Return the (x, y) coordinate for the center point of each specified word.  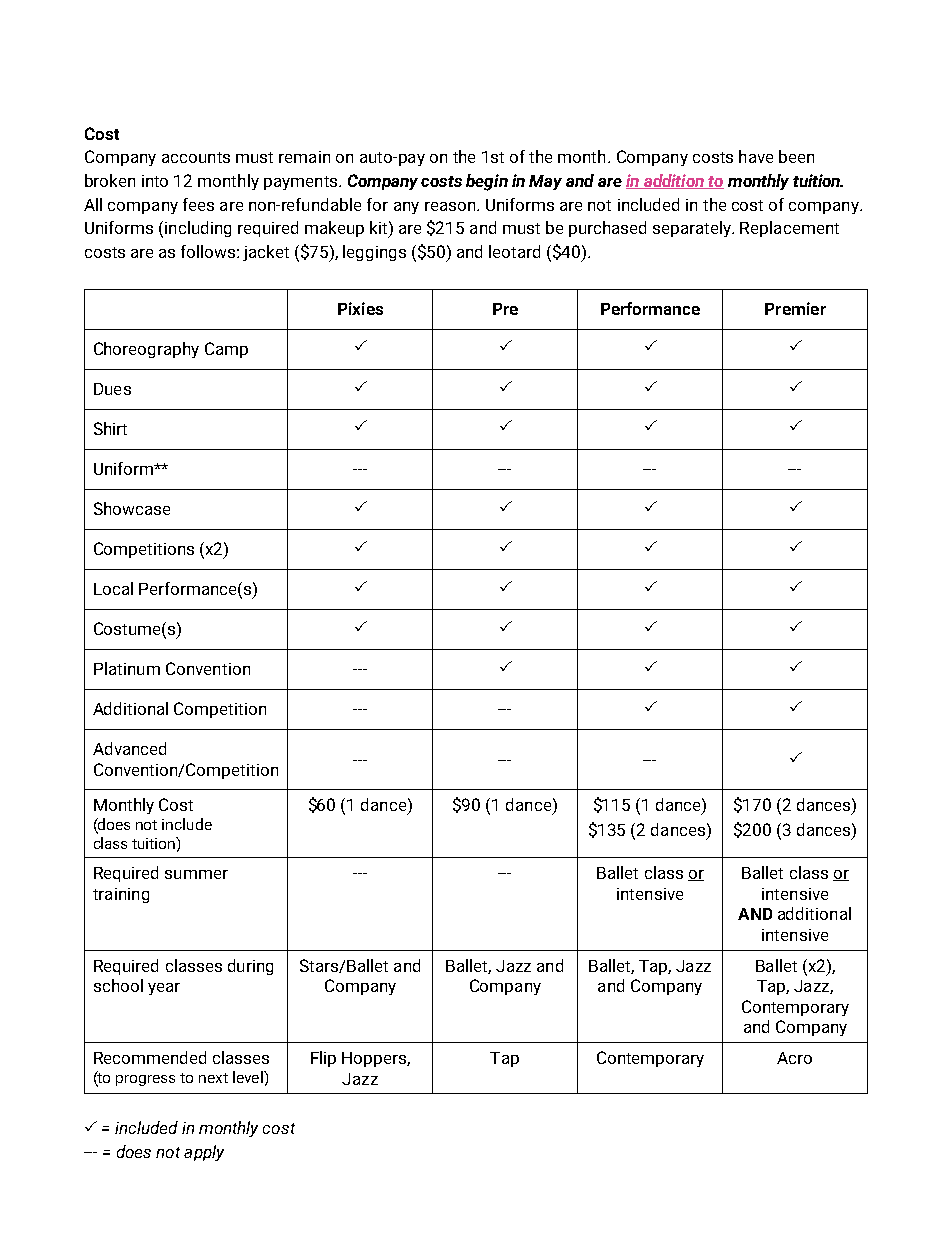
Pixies (360, 308)
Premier (795, 308)
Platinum (127, 668)
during (250, 967)
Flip (323, 1059)
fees (198, 204)
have (756, 156)
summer (196, 874)
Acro (794, 1058)
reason (450, 206)
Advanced (129, 748)
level (249, 1077)
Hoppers (375, 1059)
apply (204, 1153)
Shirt (110, 428)
